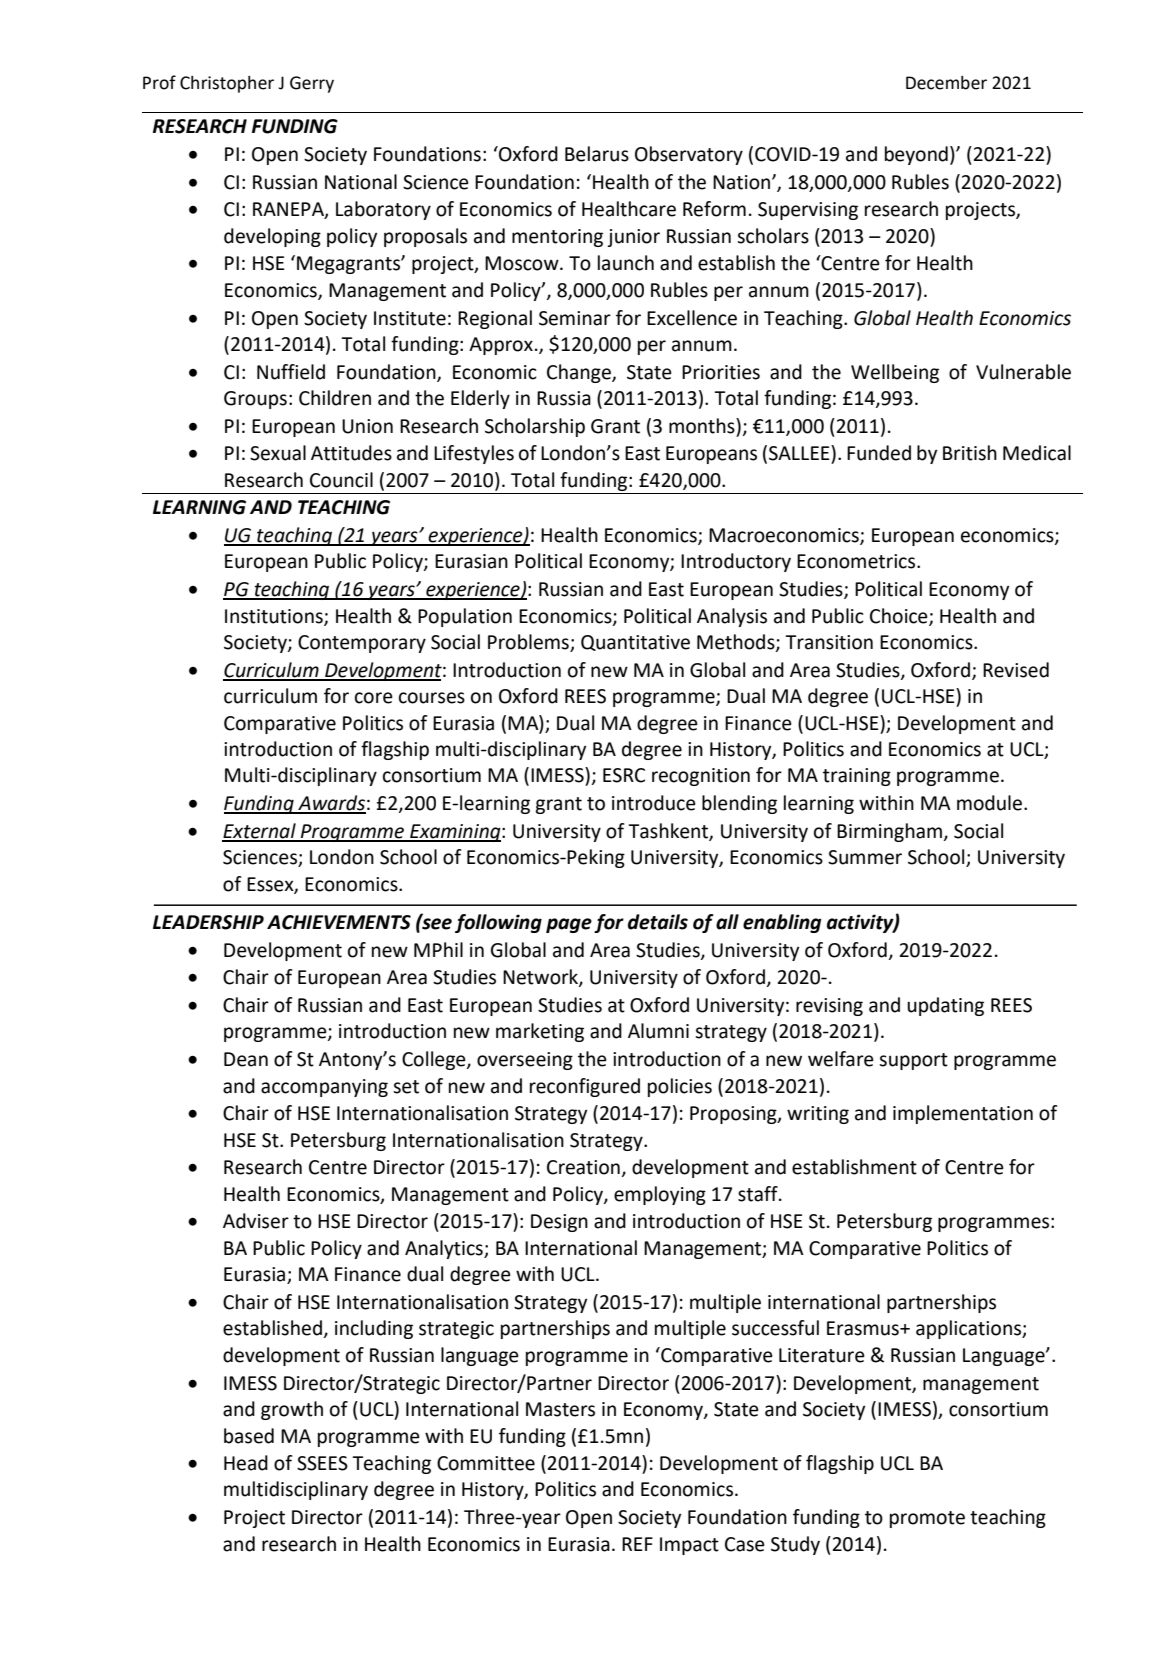  I want to click on beyond, so click(916, 155).
